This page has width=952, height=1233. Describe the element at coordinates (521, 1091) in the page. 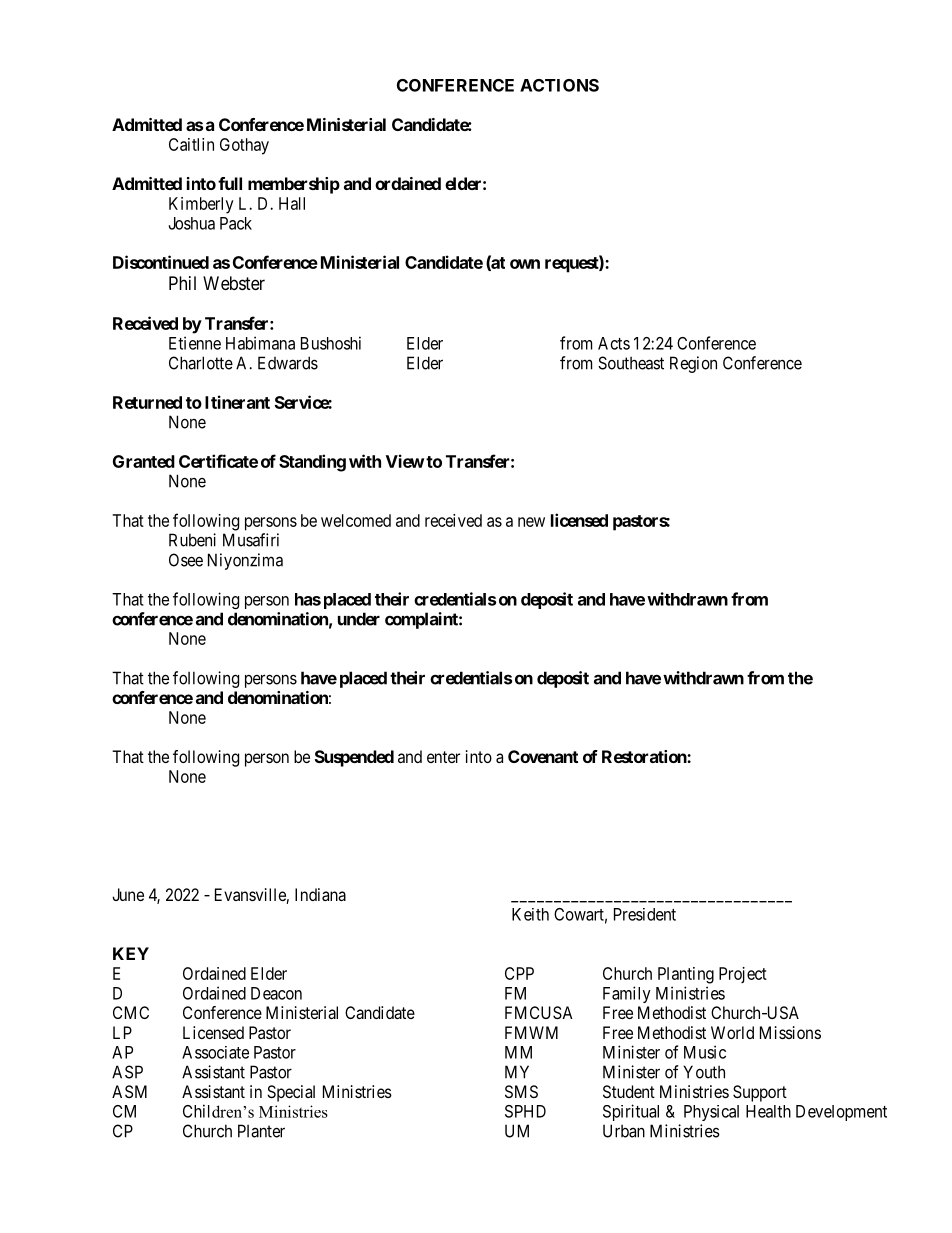

I see `SMS` at that location.
